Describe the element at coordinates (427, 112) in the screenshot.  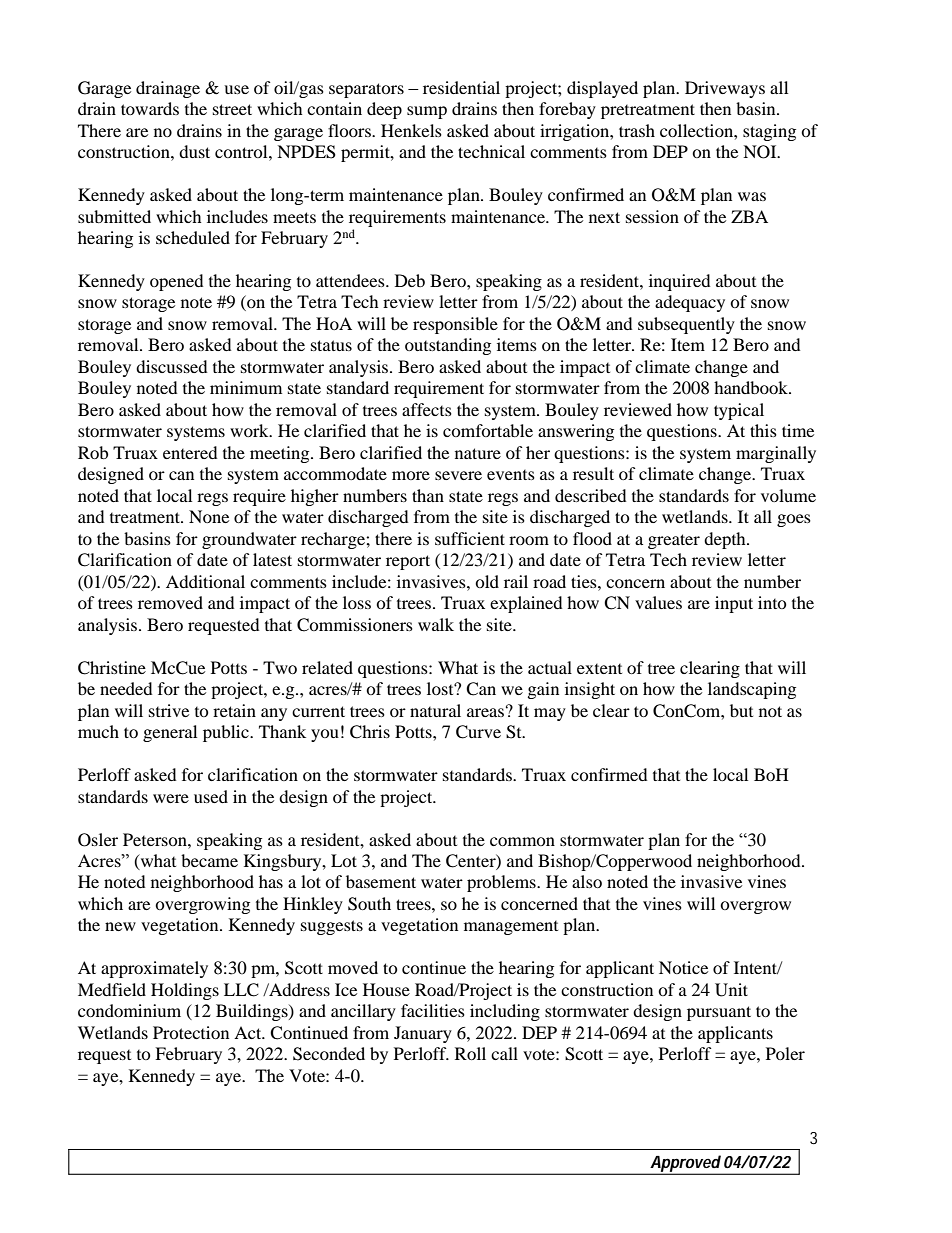
I see `sump` at that location.
